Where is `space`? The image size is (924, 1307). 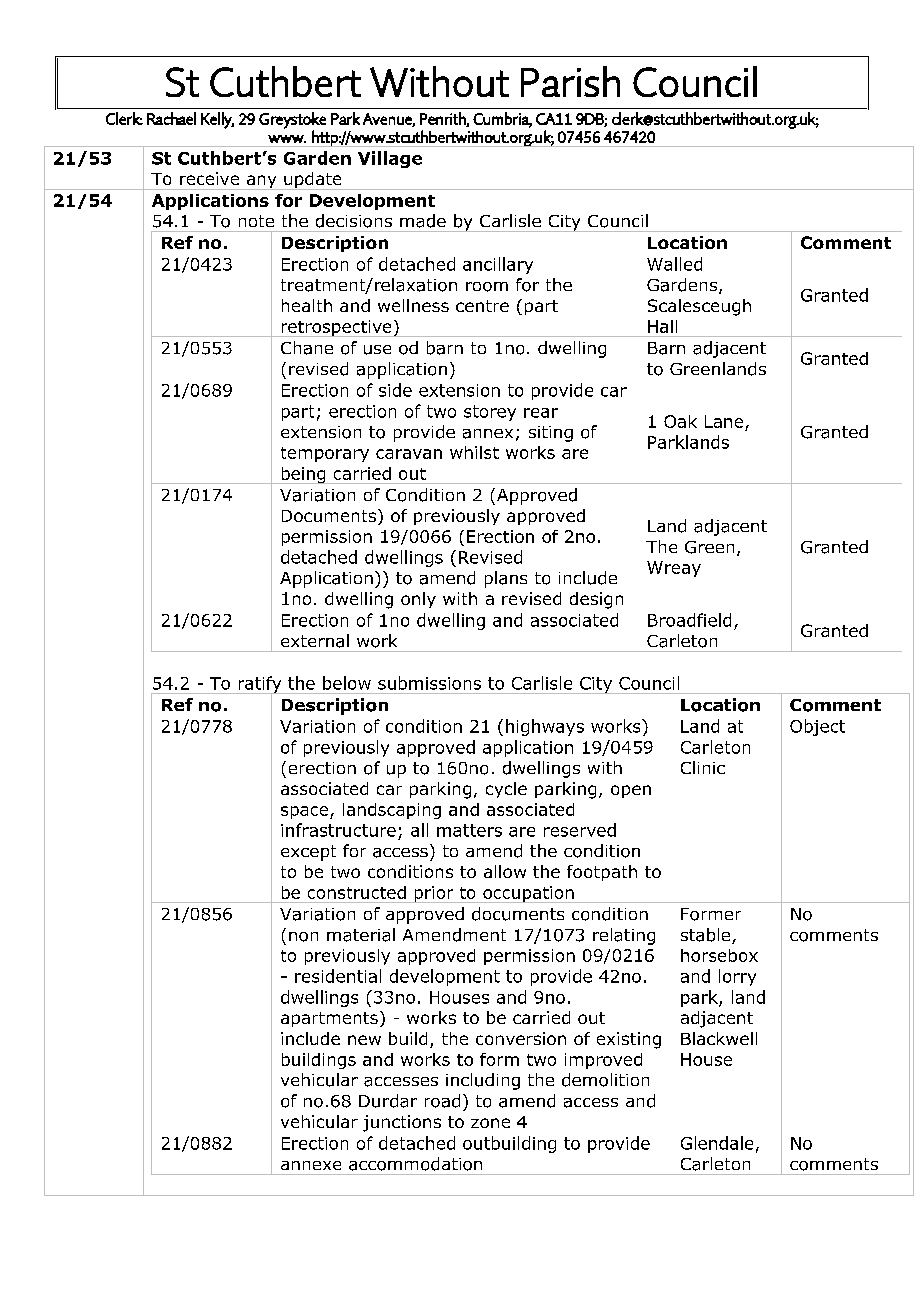
space is located at coordinates (306, 812).
